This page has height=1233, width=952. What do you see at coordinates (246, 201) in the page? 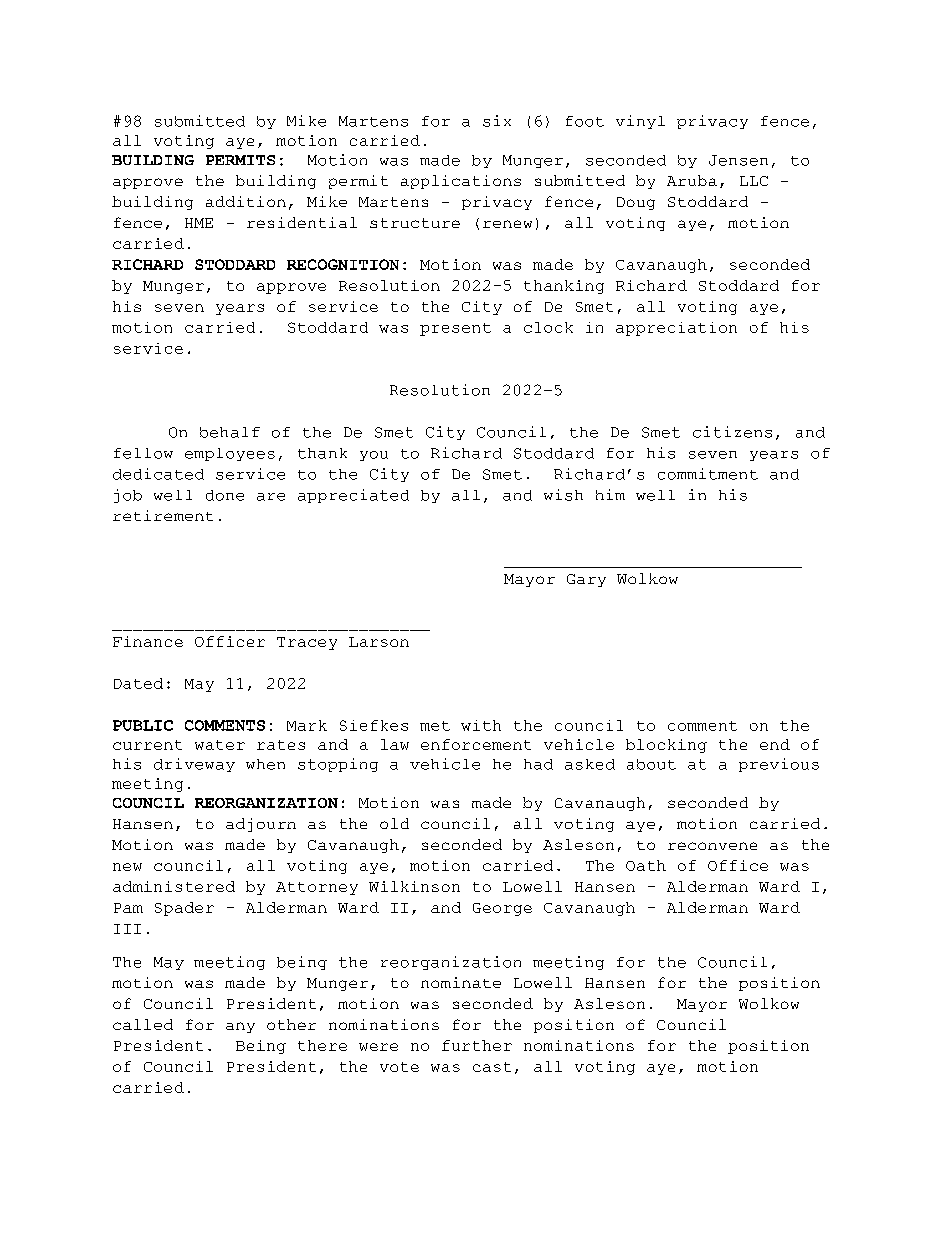
I see `addition` at bounding box center [246, 201].
